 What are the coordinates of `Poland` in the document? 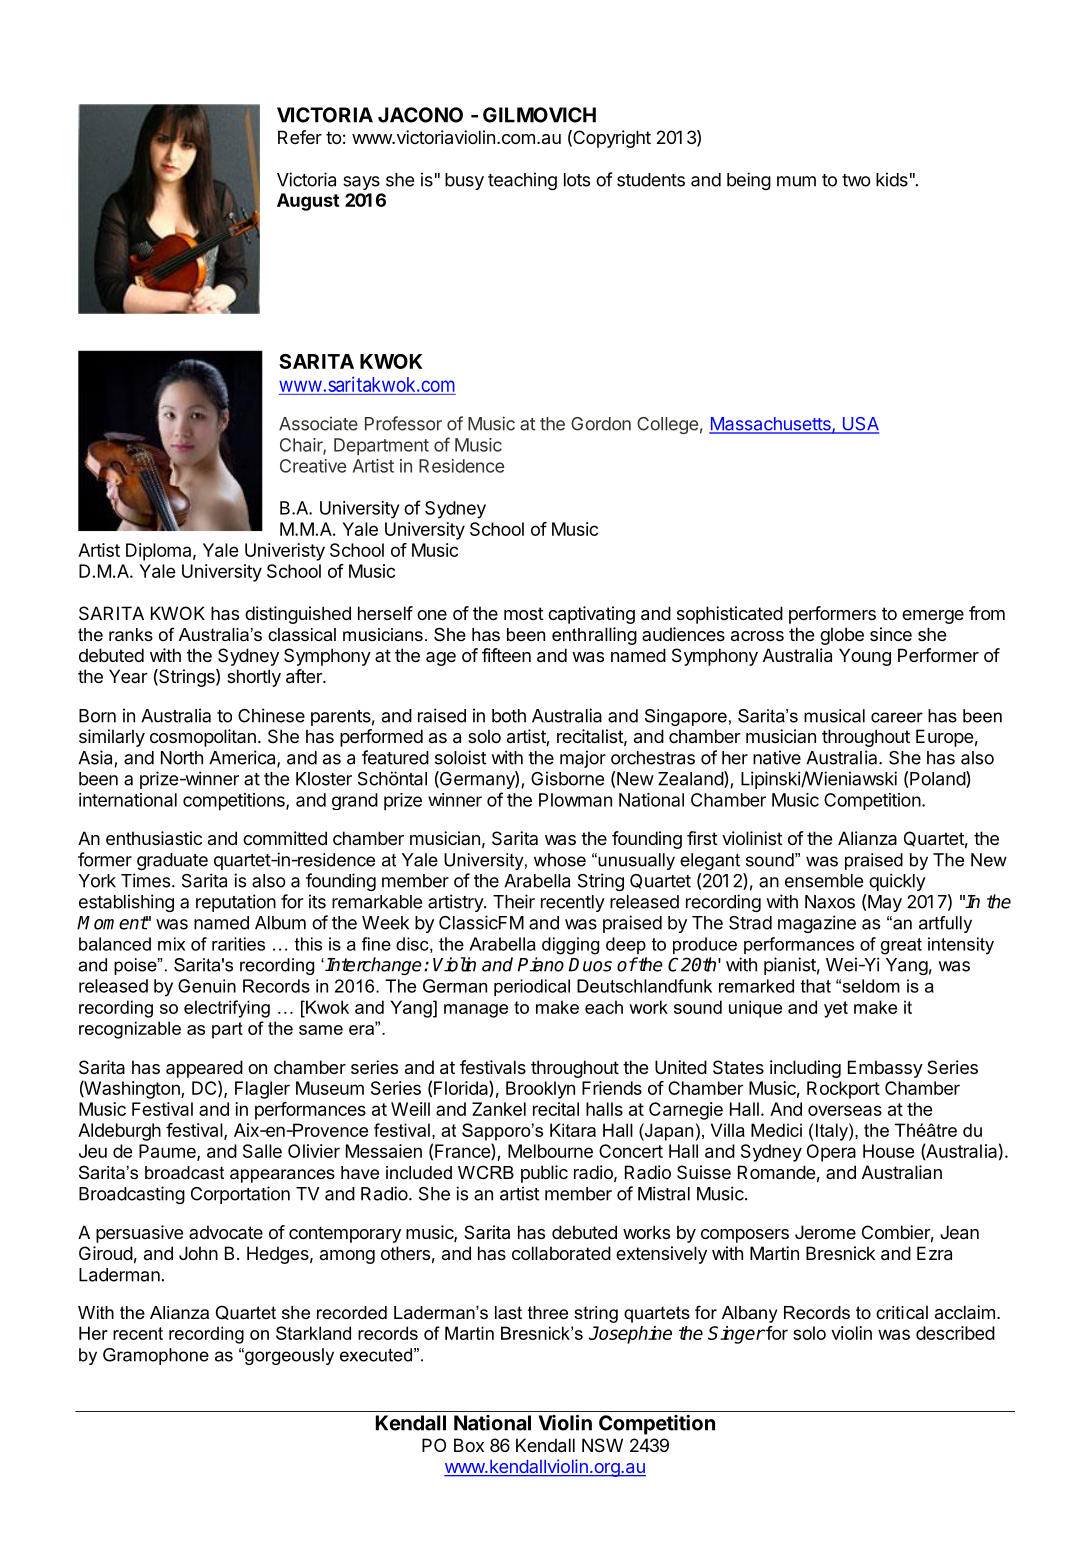 It's located at (938, 779).
